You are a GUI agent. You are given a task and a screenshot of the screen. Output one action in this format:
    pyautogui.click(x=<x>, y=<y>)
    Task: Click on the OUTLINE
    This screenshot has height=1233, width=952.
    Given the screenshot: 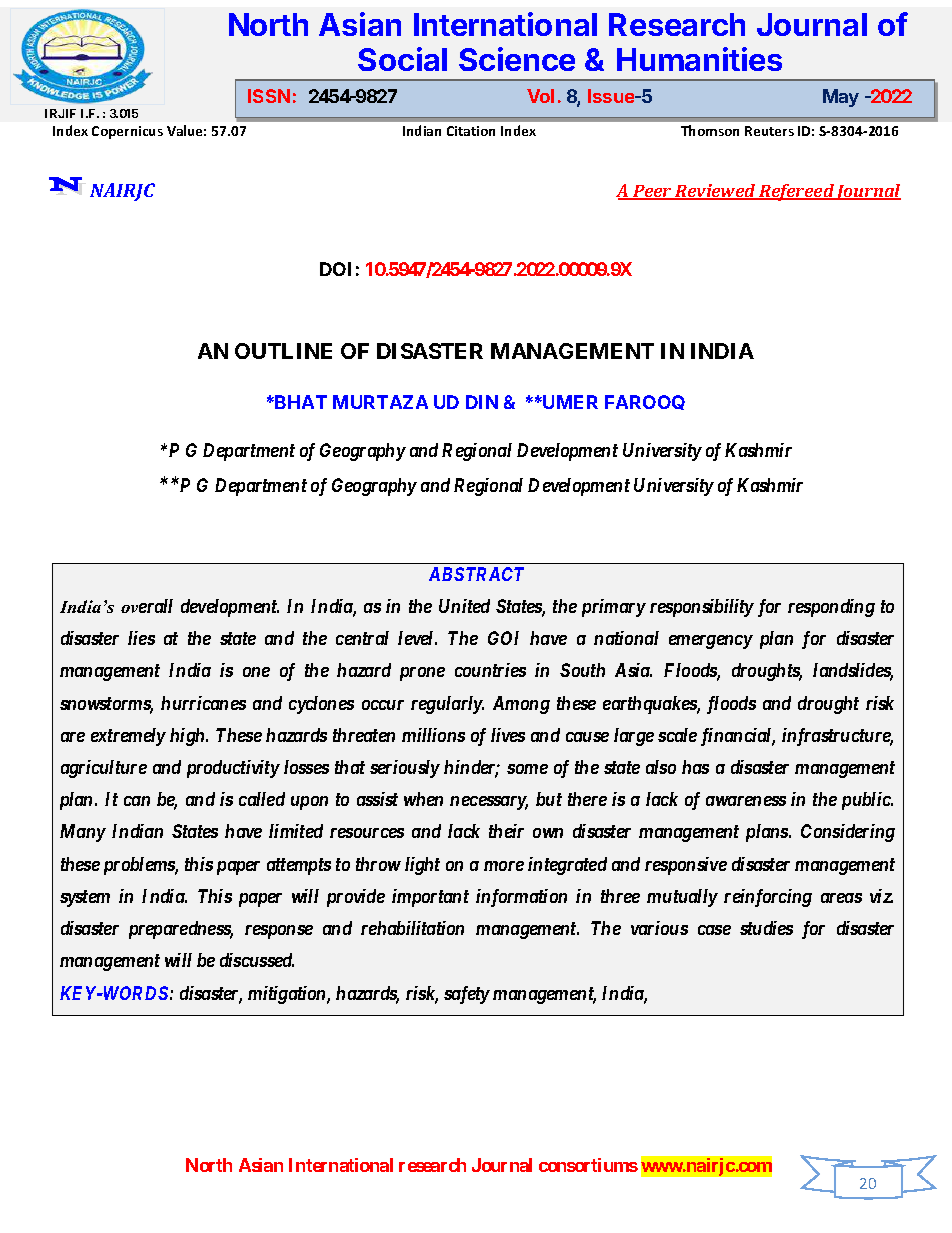 What is the action you would take?
    pyautogui.click(x=283, y=351)
